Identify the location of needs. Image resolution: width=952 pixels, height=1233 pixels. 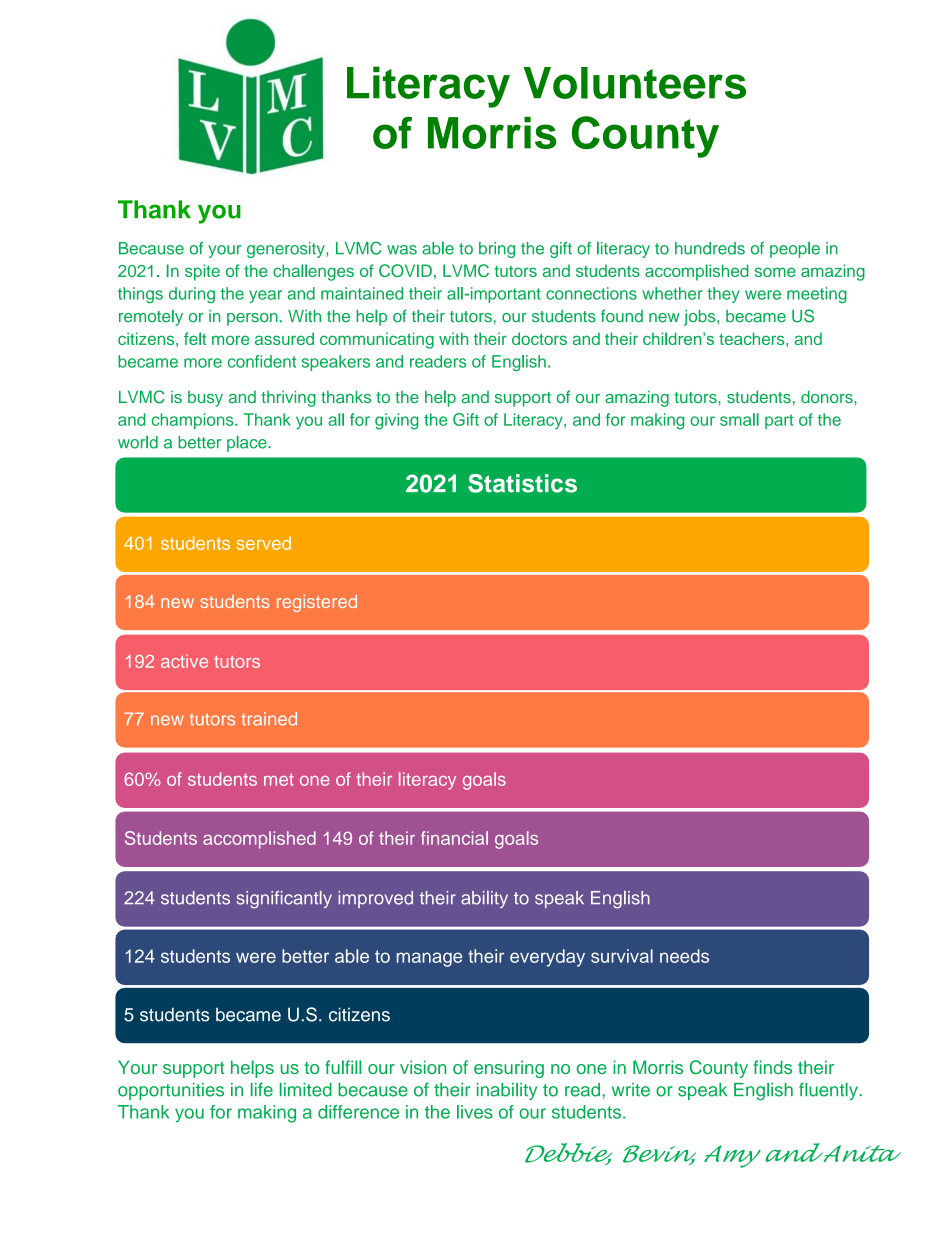
(684, 956).
